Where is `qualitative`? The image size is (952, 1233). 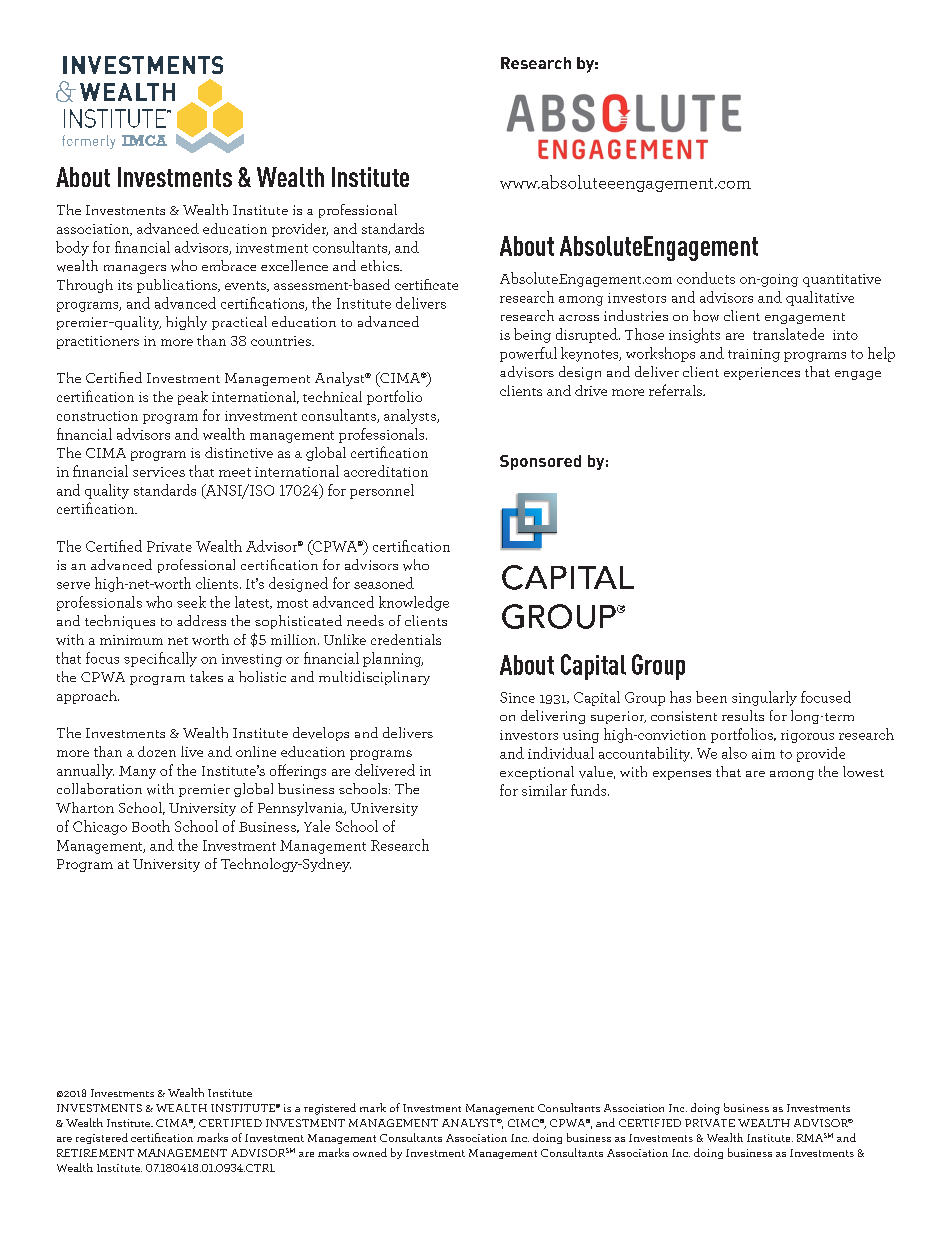 qualitative is located at coordinates (820, 298).
